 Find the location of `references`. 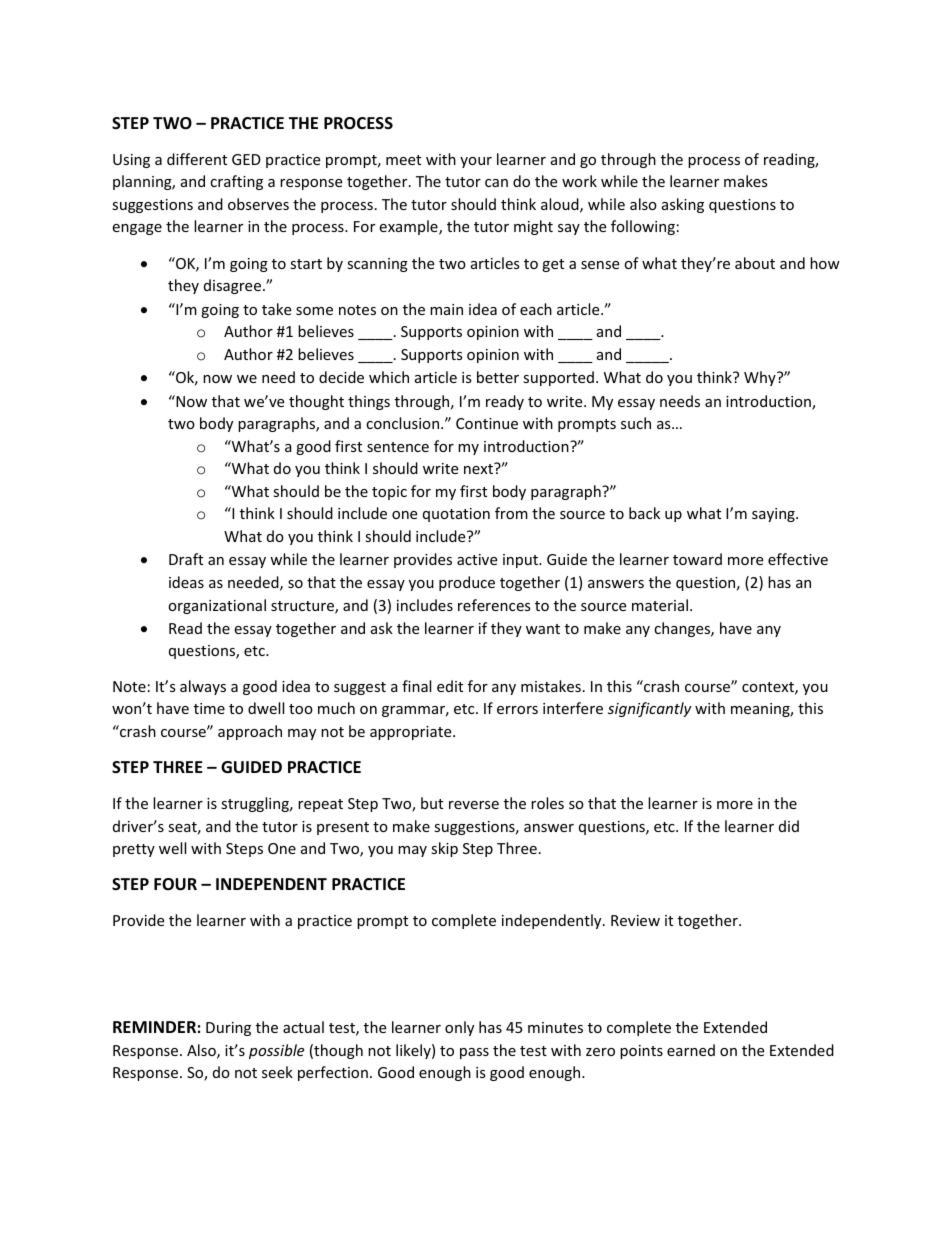

references is located at coordinates (494, 605).
